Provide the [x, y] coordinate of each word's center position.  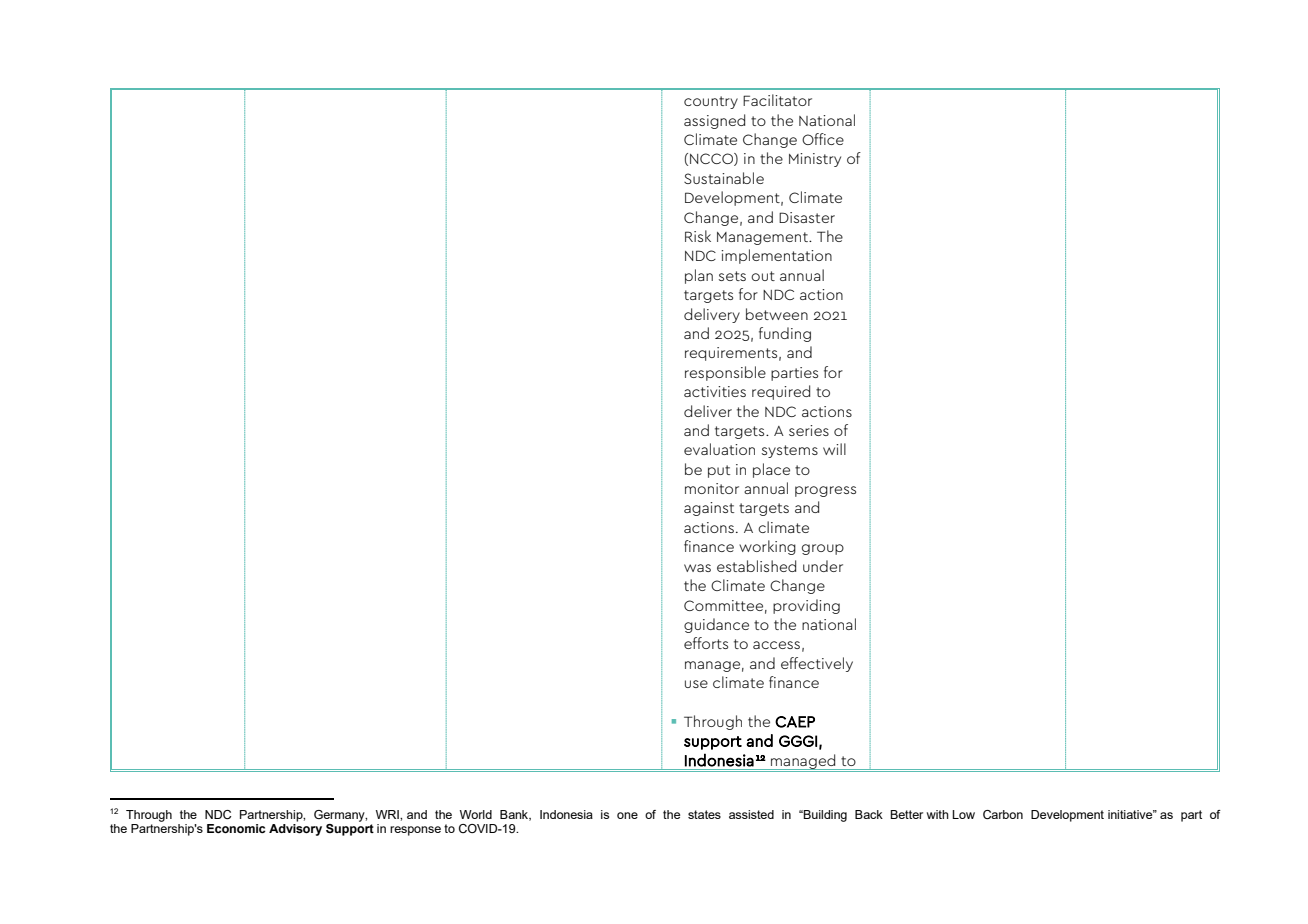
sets [732, 276]
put [719, 471]
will [834, 449]
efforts [706, 643]
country [711, 102]
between [777, 314]
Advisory [295, 830]
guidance [716, 625]
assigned [714, 121]
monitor [712, 488]
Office [823, 139]
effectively [817, 664]
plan [699, 276]
